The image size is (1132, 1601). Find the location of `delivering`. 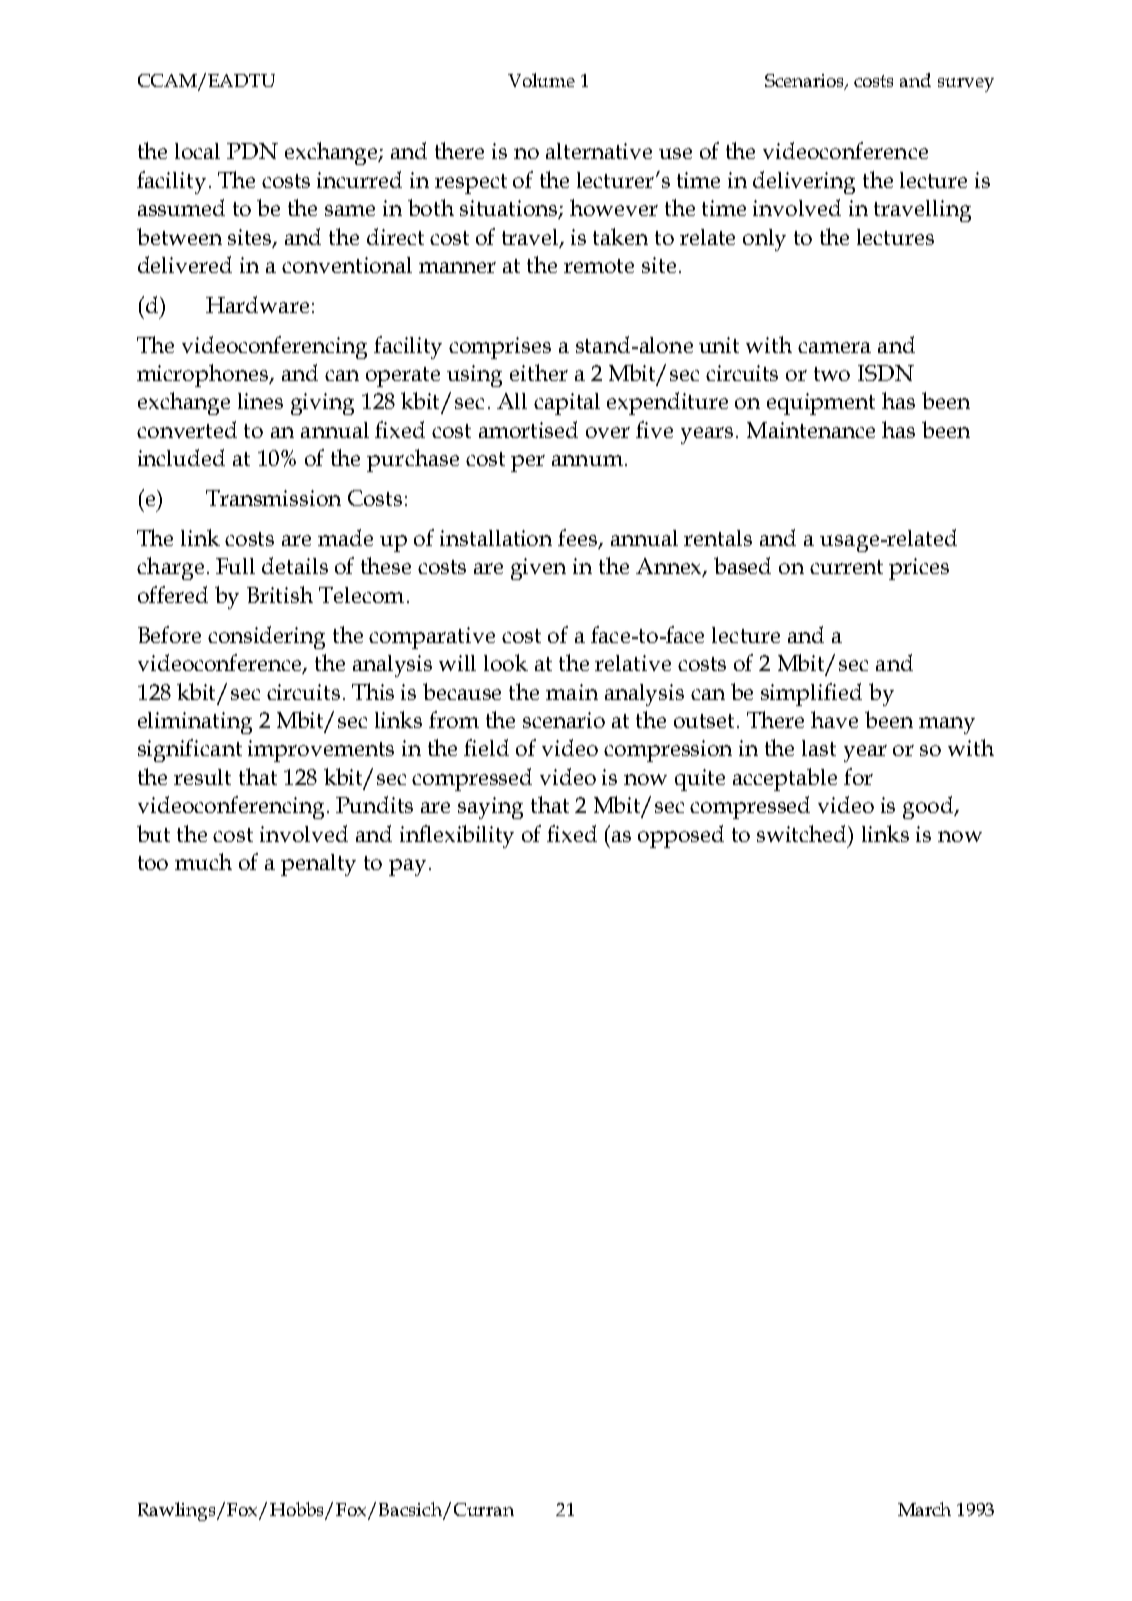

delivering is located at coordinates (804, 182).
